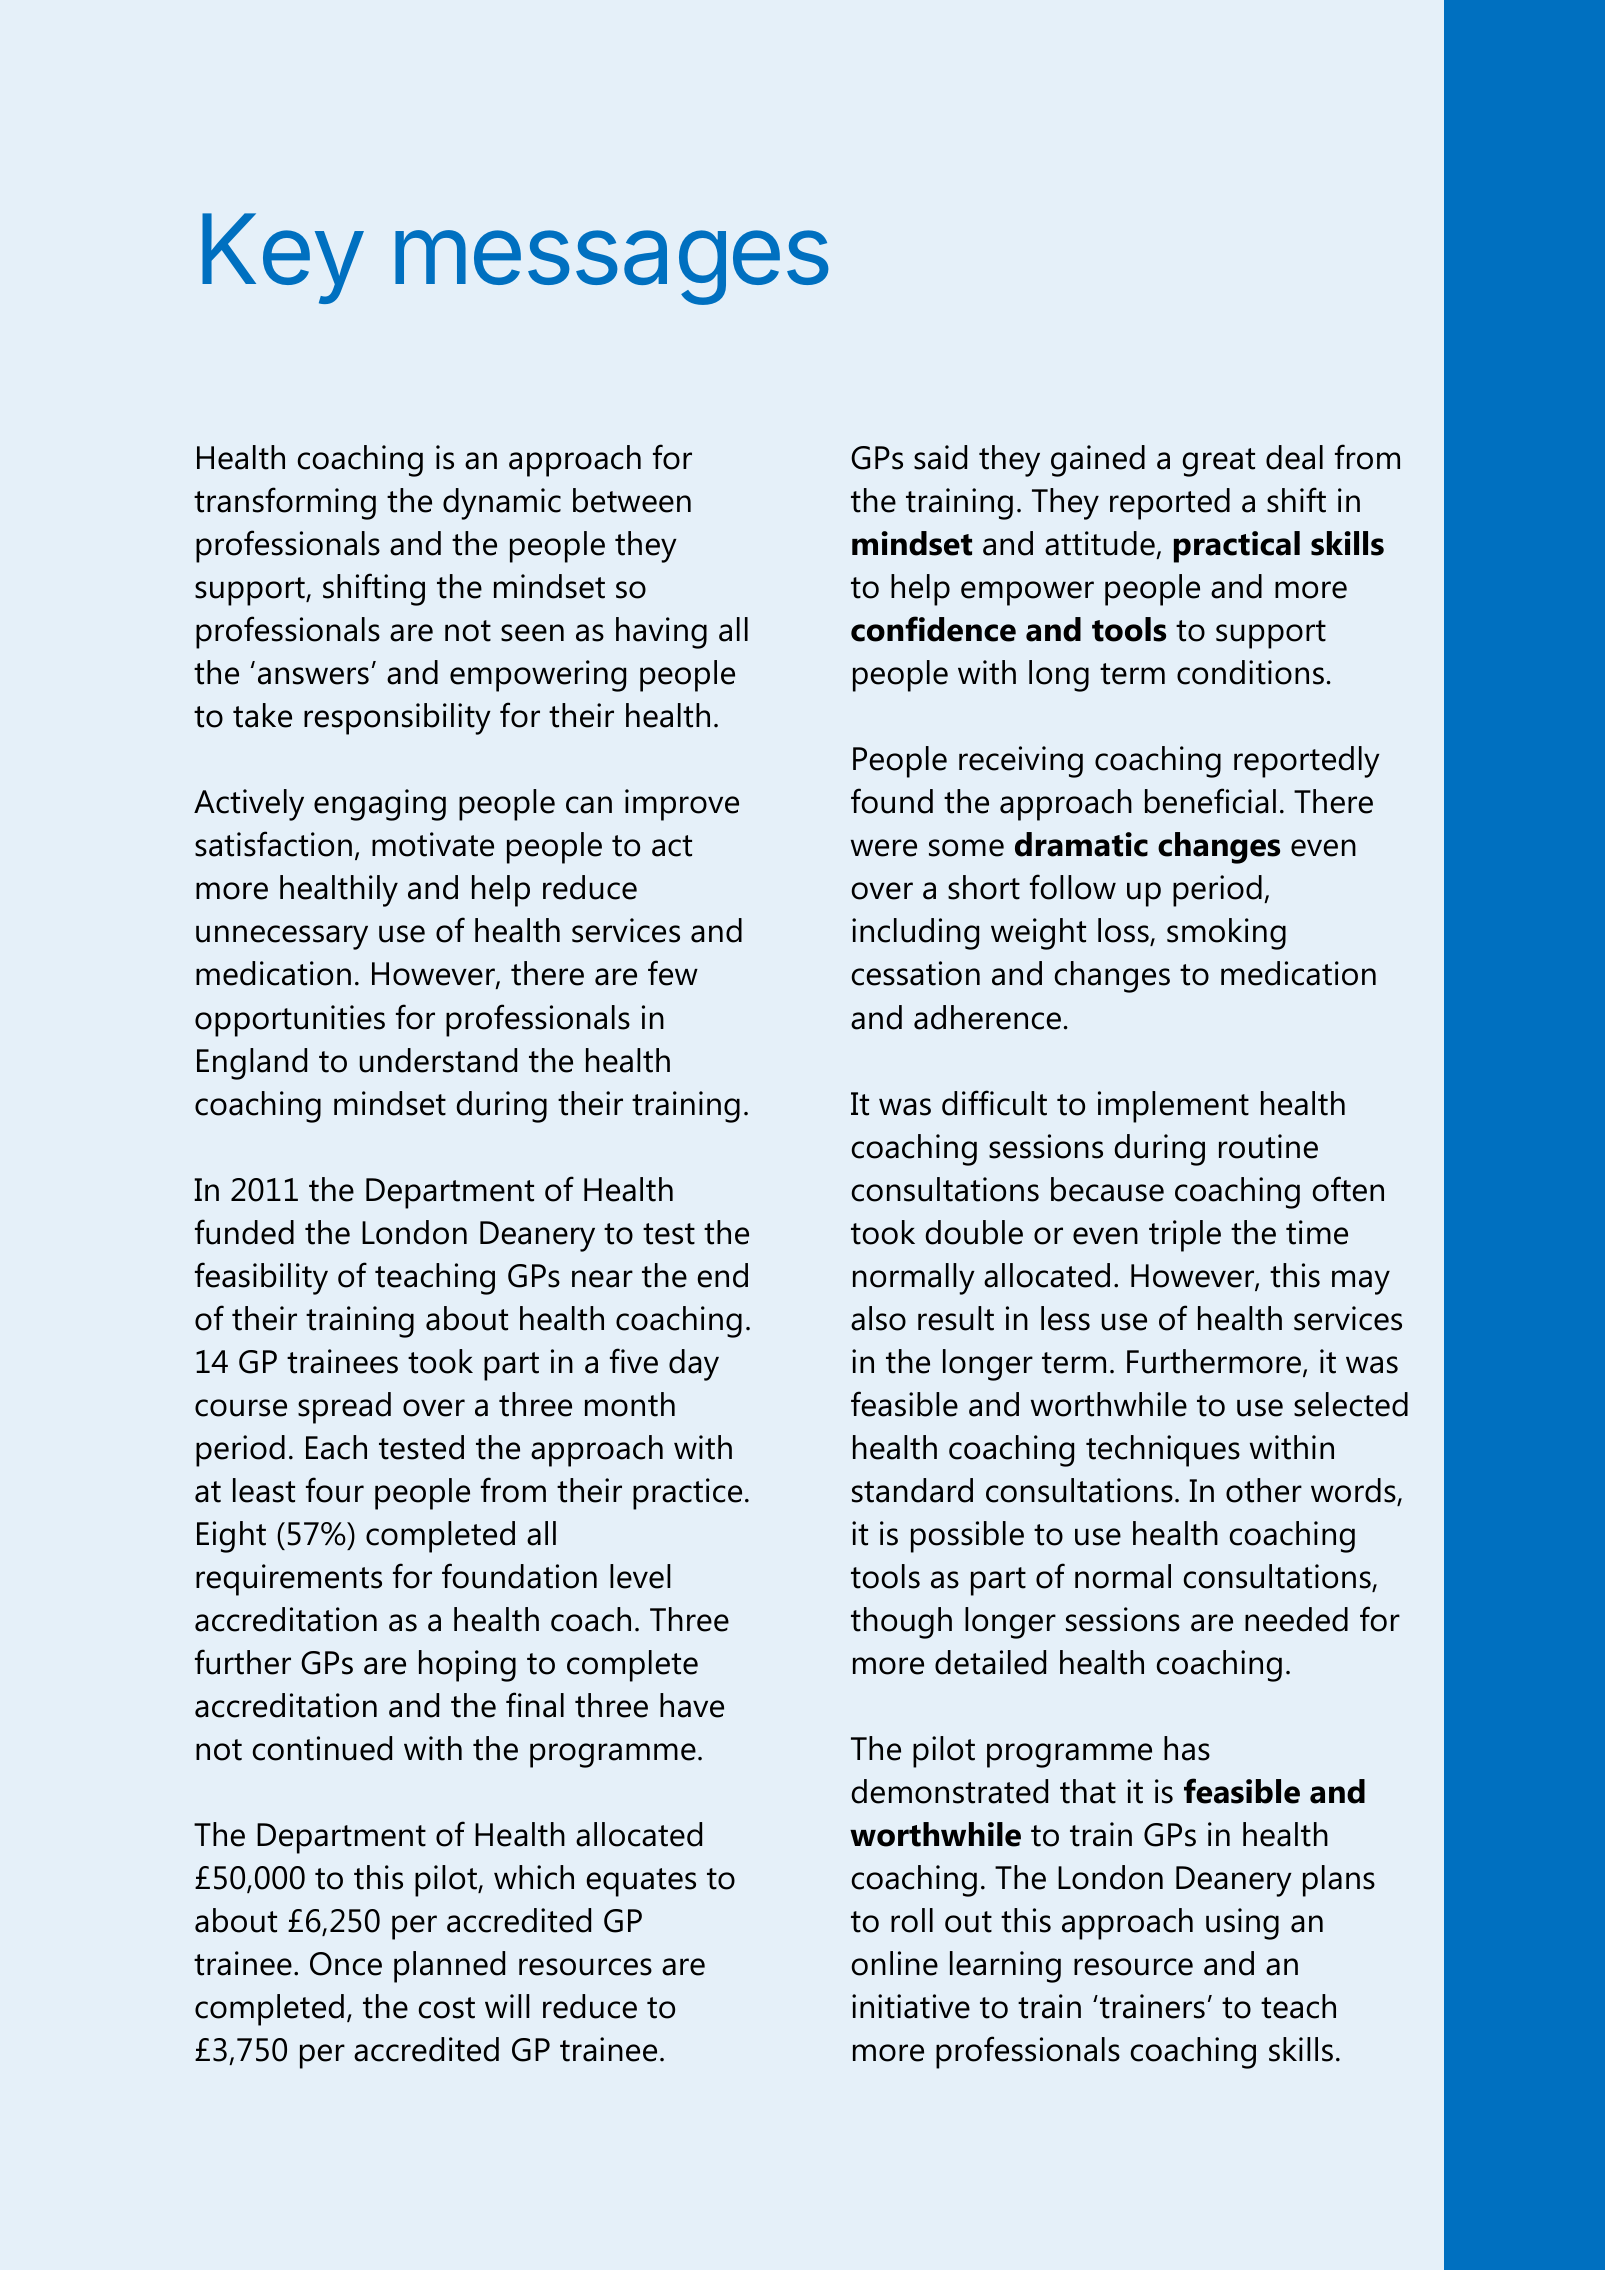 This screenshot has width=1605, height=2270. I want to click on end, so click(722, 1275).
